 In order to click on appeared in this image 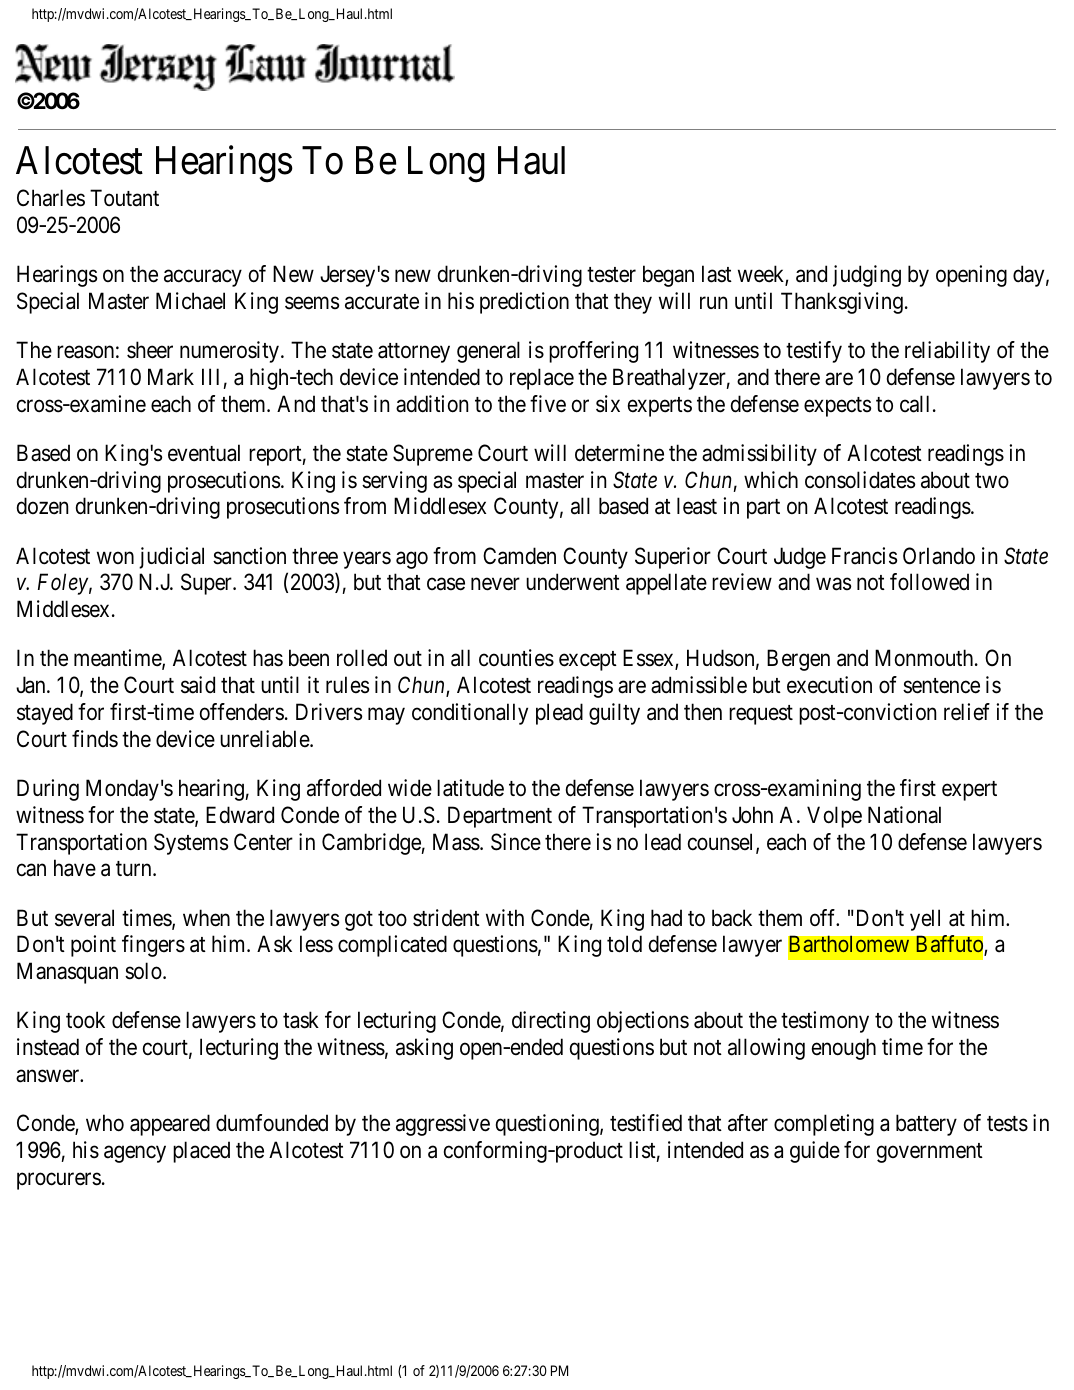, I will do `click(170, 1125)`.
